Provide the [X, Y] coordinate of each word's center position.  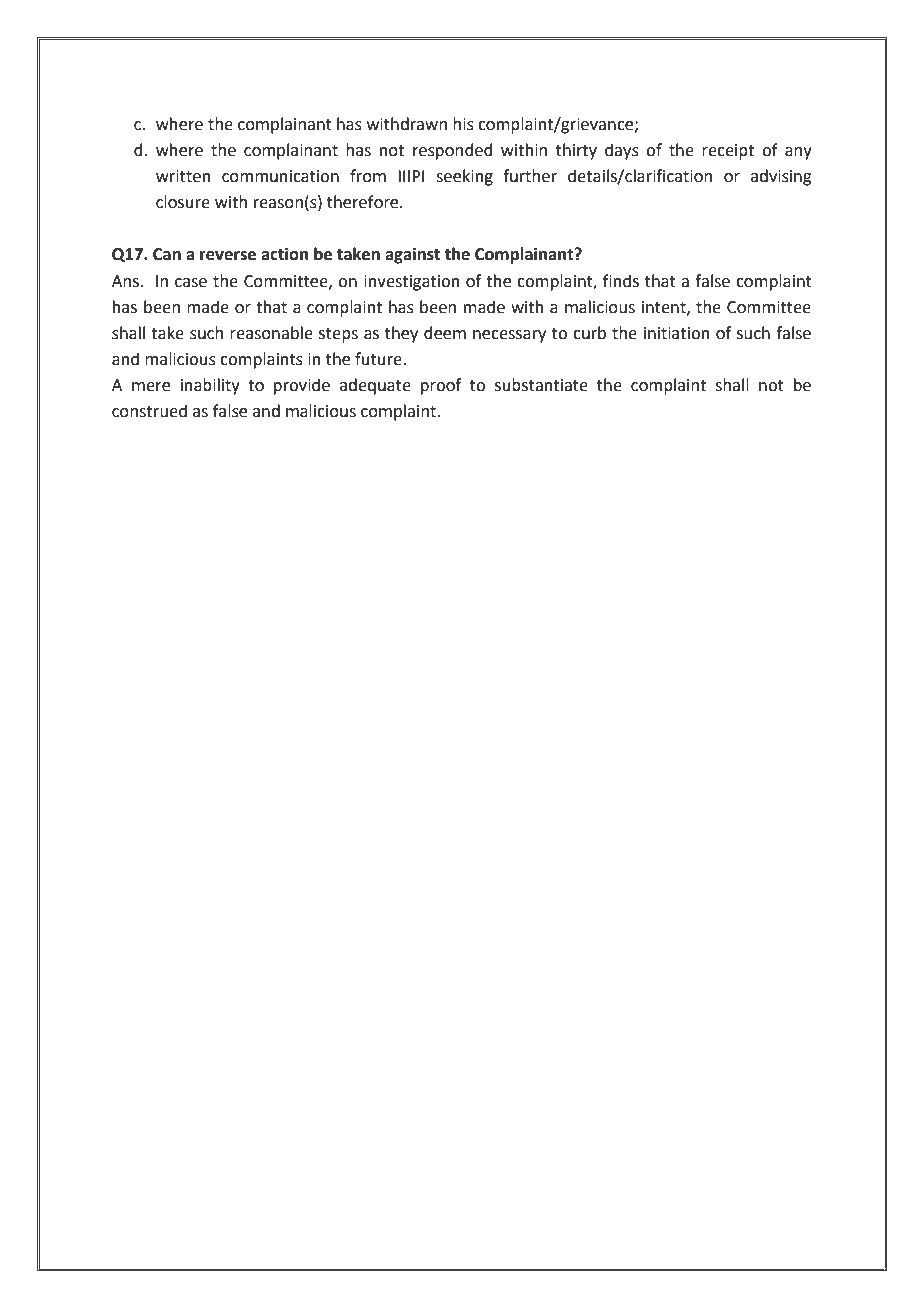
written [183, 176]
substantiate [541, 385]
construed [149, 411]
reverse [228, 256]
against [412, 255]
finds [621, 281]
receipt [728, 152]
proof [441, 386]
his [463, 124]
